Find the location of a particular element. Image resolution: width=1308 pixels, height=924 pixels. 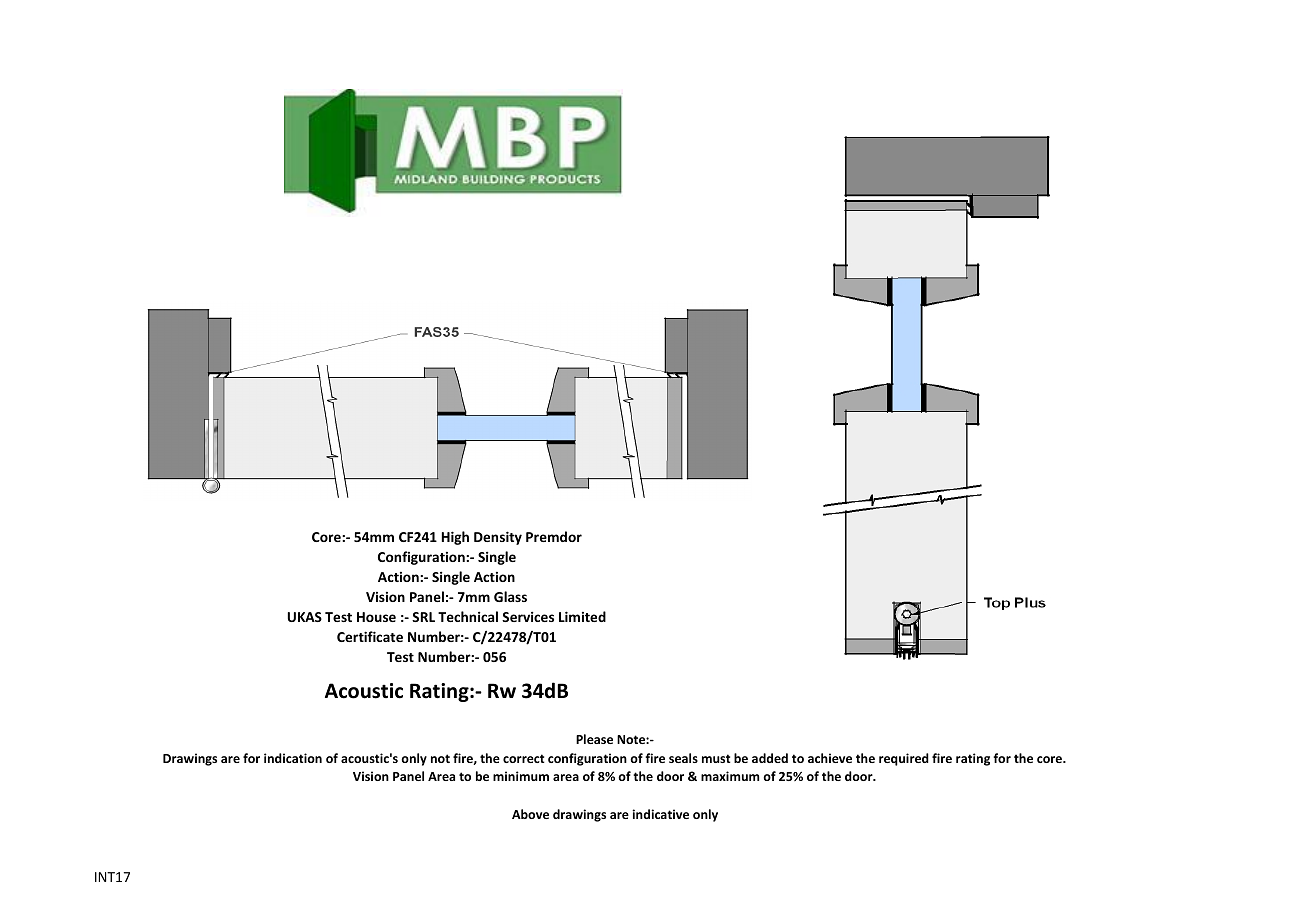

Above is located at coordinates (530, 814).
